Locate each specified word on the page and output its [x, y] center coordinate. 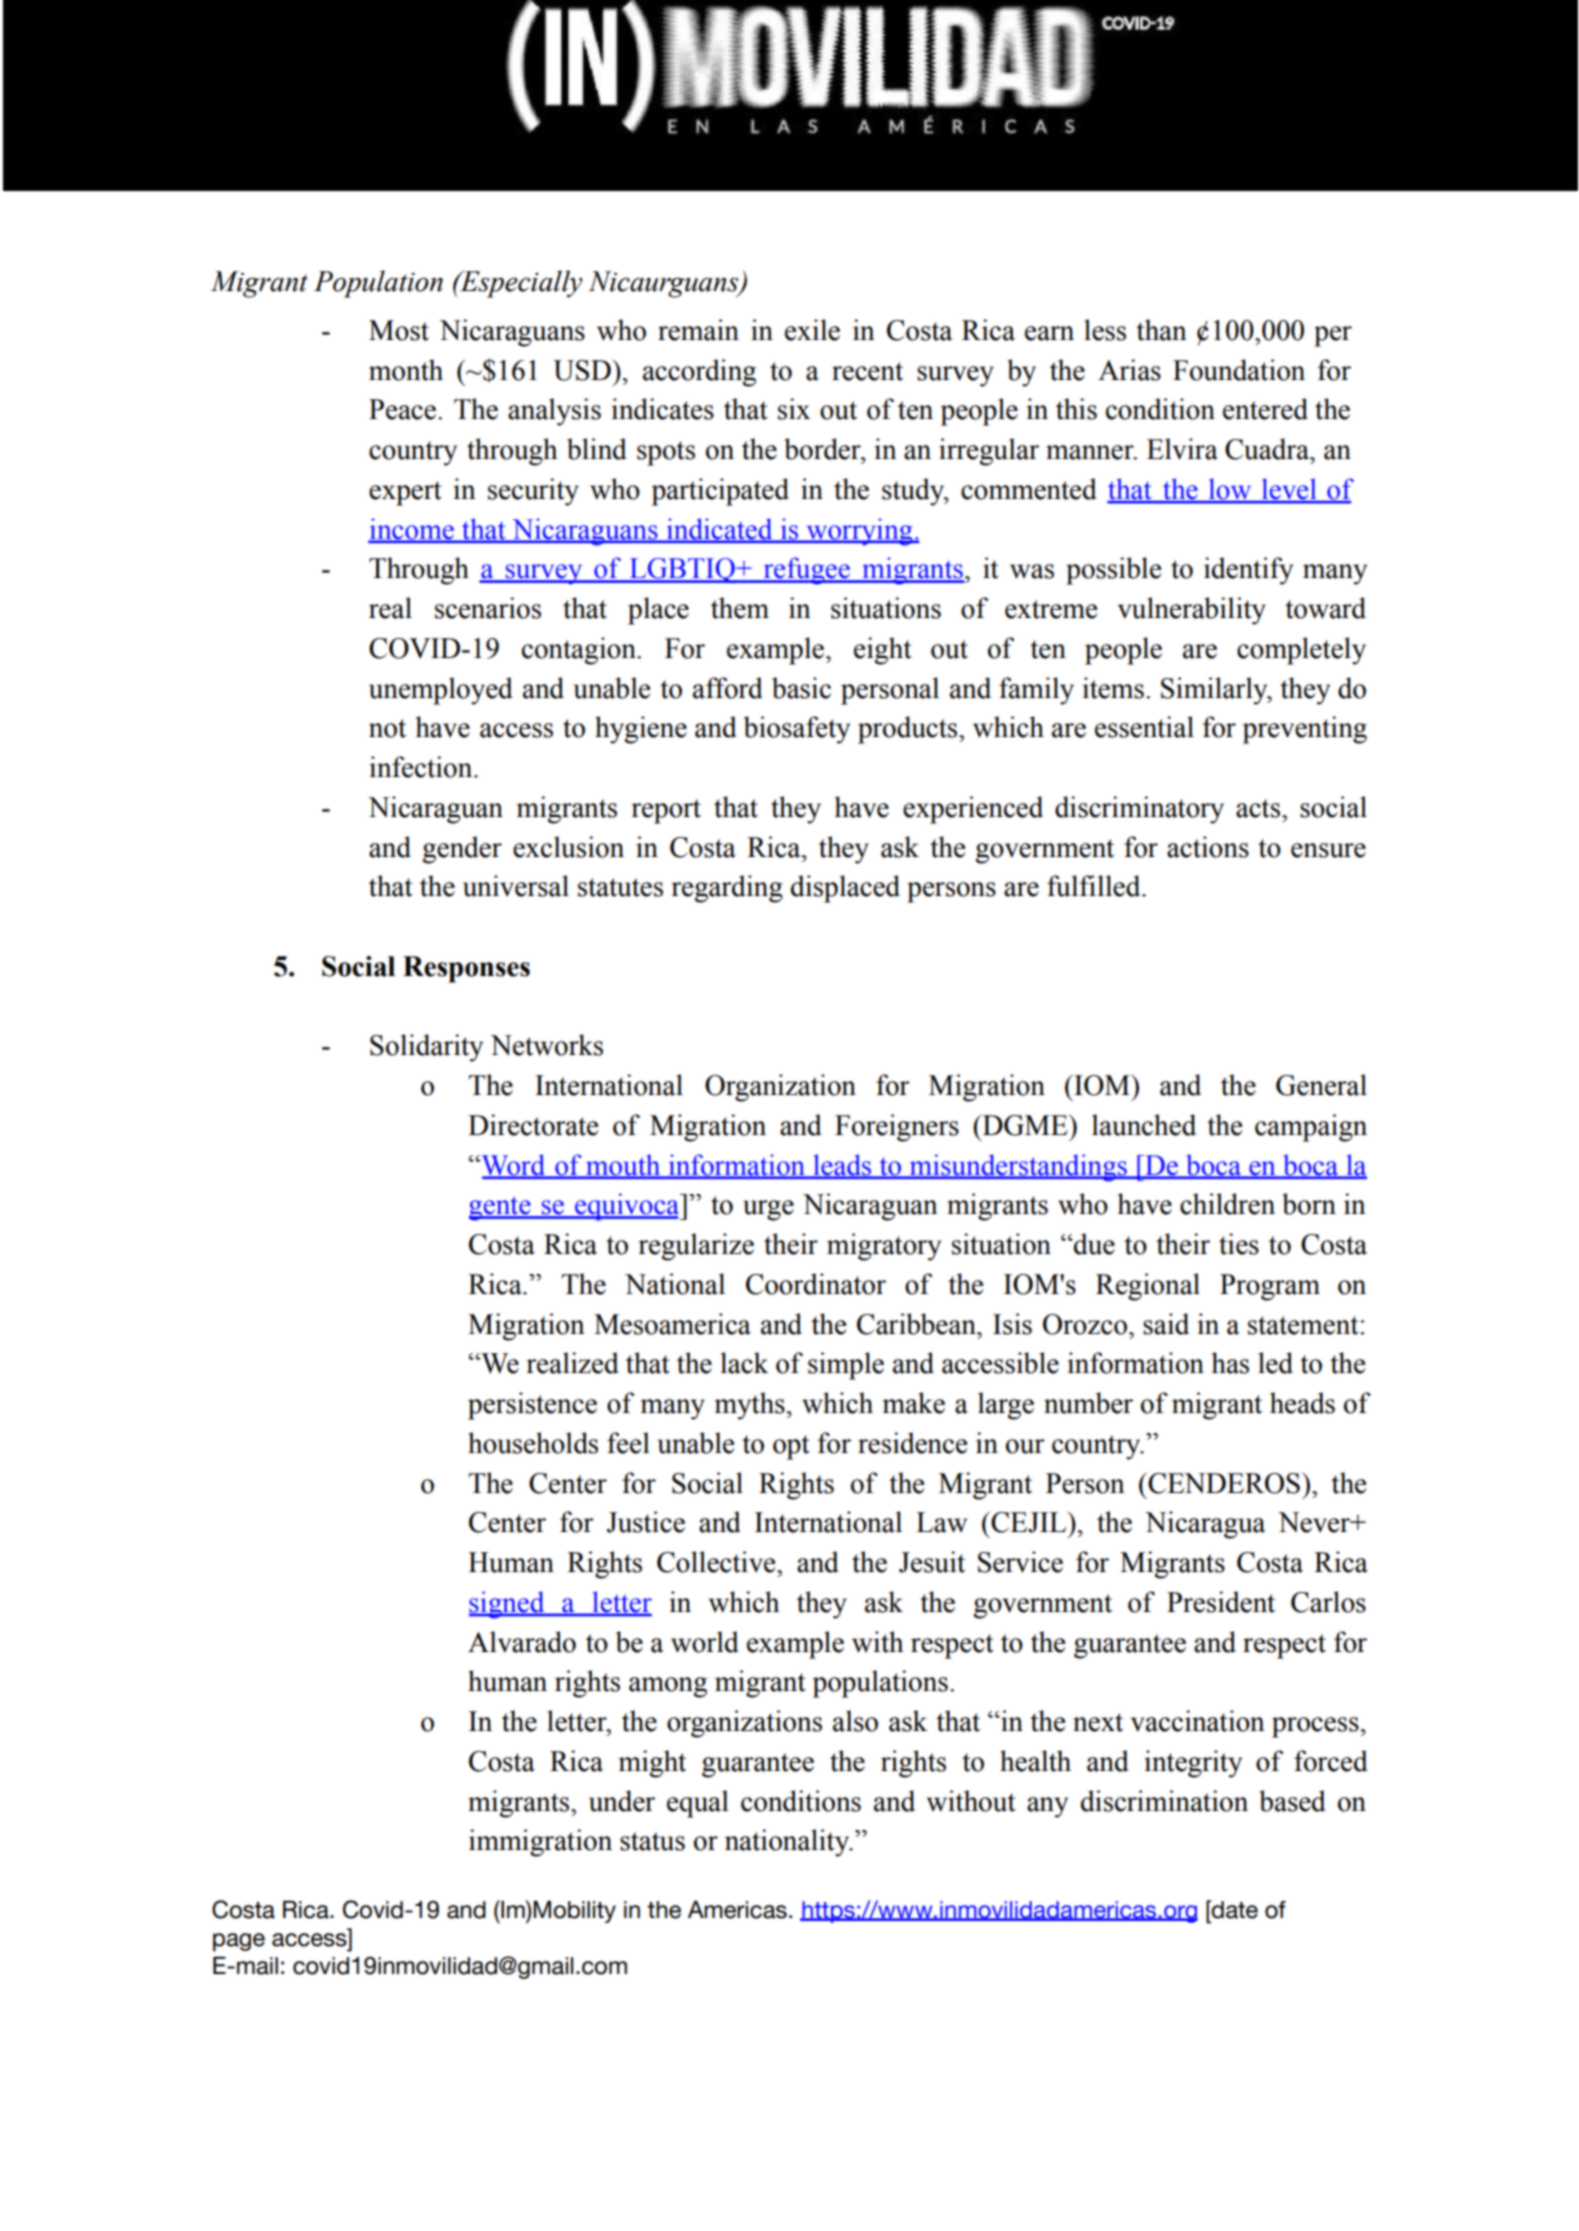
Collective [717, 1562]
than [1161, 330]
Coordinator [816, 1284]
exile [812, 330]
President [1221, 1602]
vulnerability [1192, 611]
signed [508, 1605]
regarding [727, 889]
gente [501, 1208]
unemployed [440, 691]
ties [1239, 1244]
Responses [466, 969]
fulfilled [1095, 886]
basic [801, 688]
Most [399, 330]
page [239, 1942]
